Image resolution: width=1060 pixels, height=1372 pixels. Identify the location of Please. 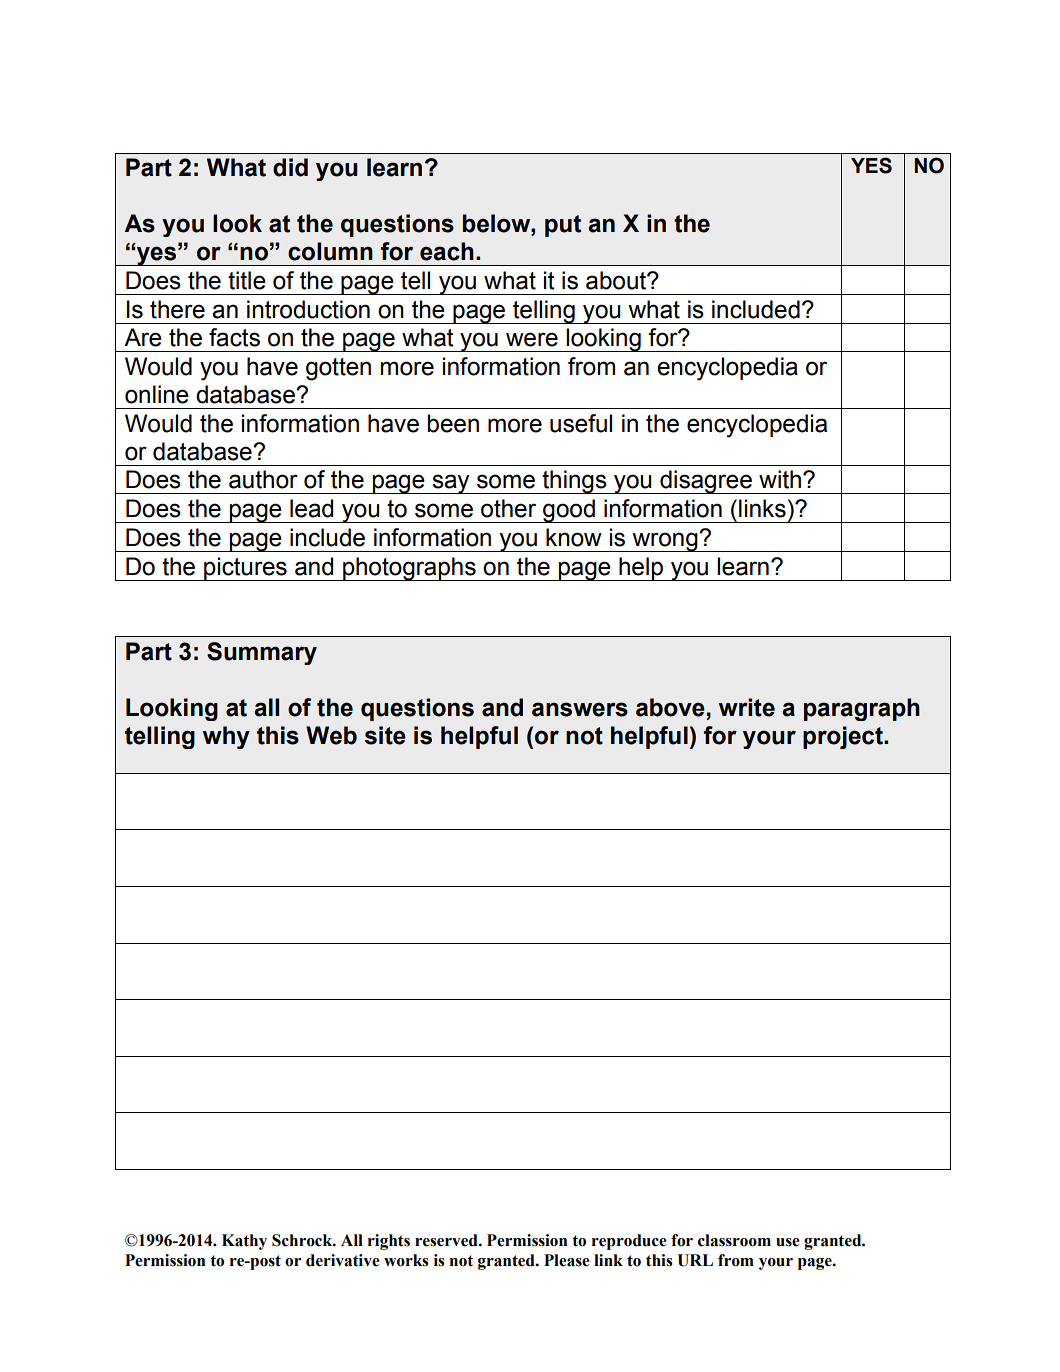
(567, 1260).
